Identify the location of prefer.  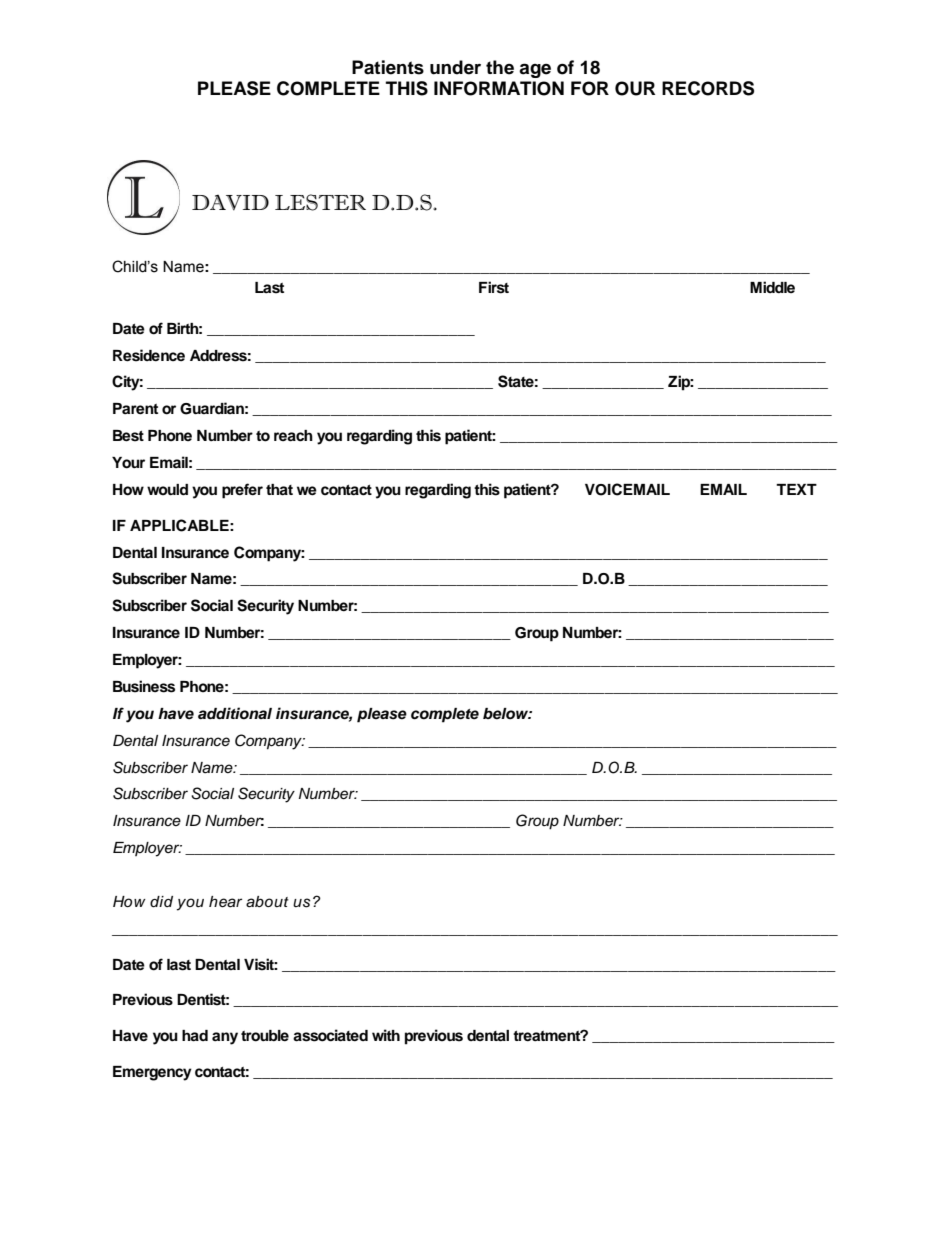
(242, 491).
